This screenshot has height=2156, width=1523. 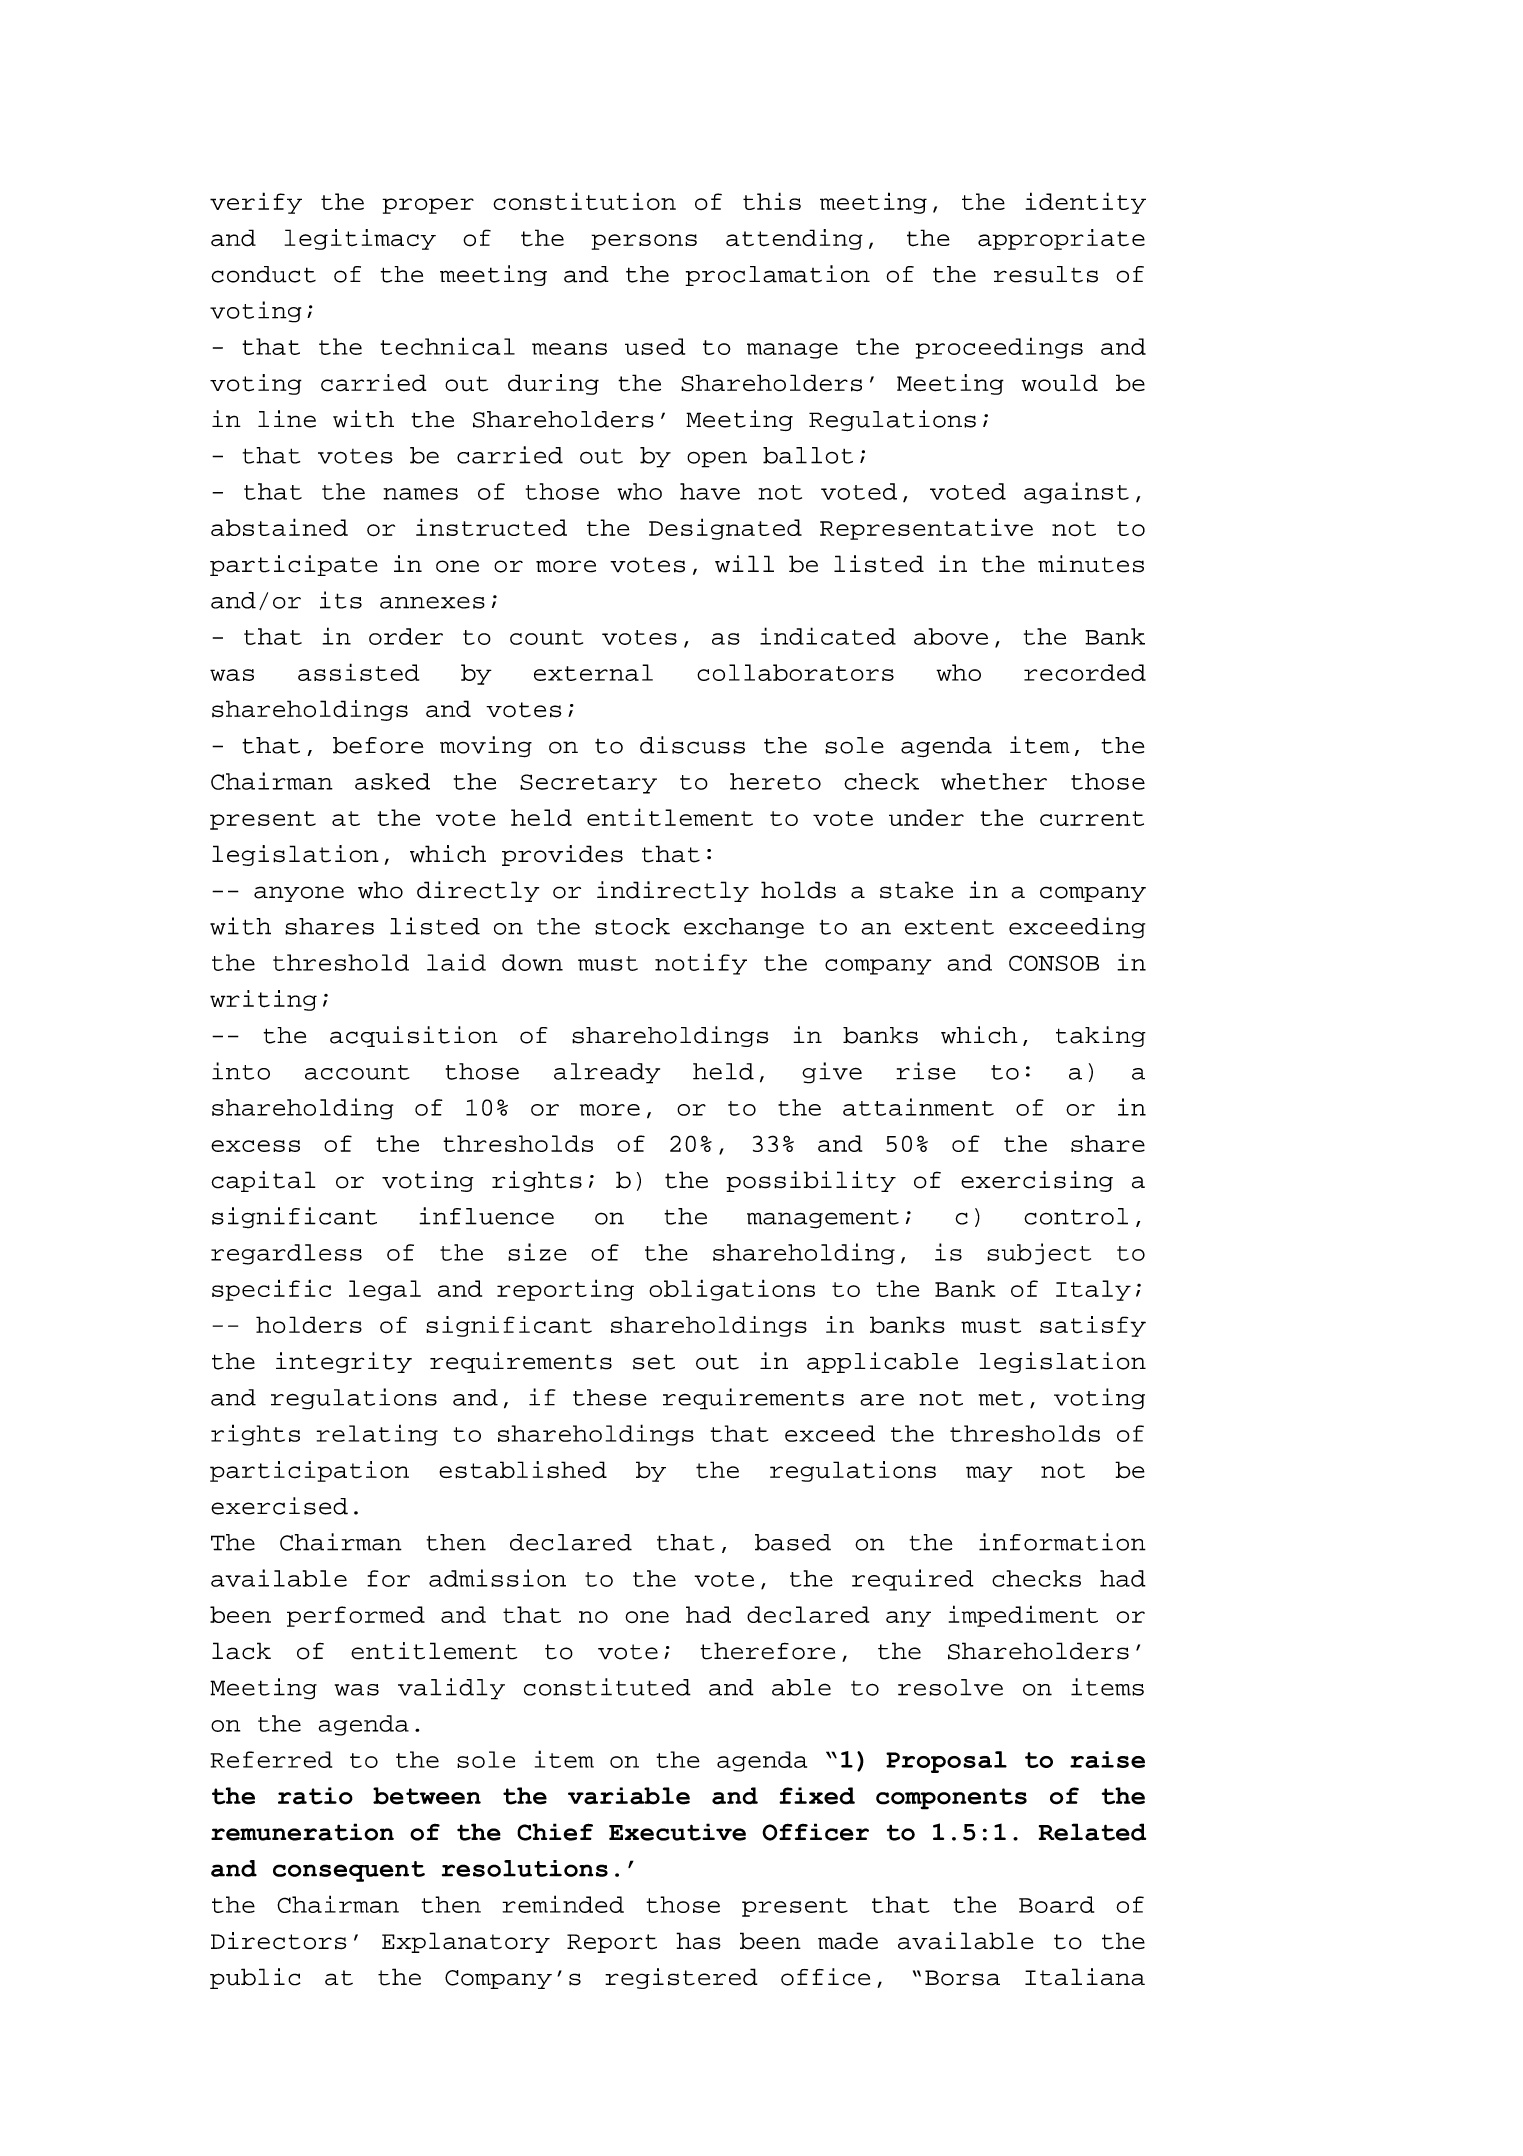 I want to click on rise, so click(x=926, y=1071).
